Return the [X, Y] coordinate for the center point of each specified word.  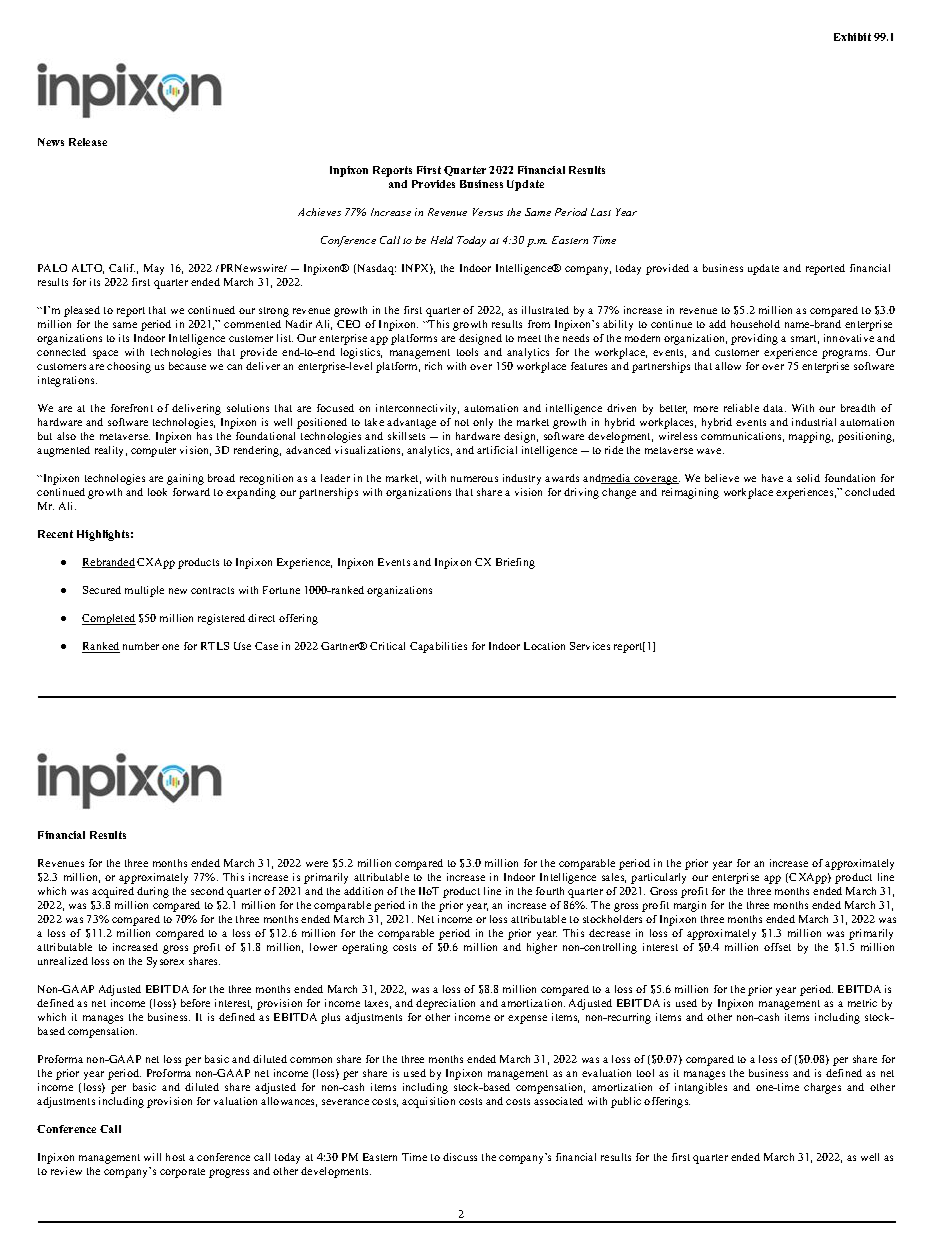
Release [88, 142]
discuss [460, 1157]
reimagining [690, 493]
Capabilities [438, 647]
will [152, 1157]
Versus [488, 212]
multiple [144, 591]
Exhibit [852, 37]
